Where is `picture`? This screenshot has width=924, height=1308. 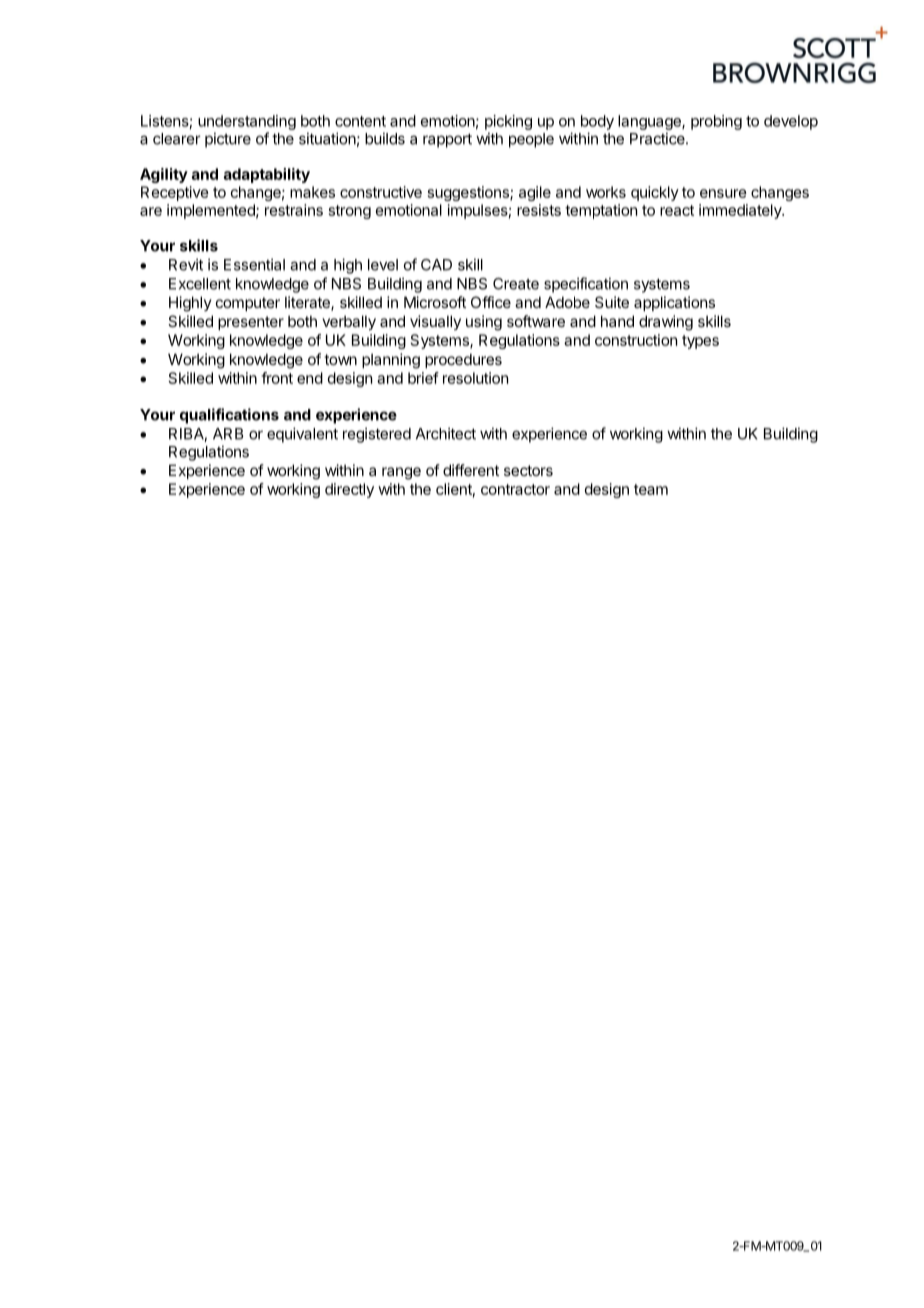 picture is located at coordinates (228, 140).
